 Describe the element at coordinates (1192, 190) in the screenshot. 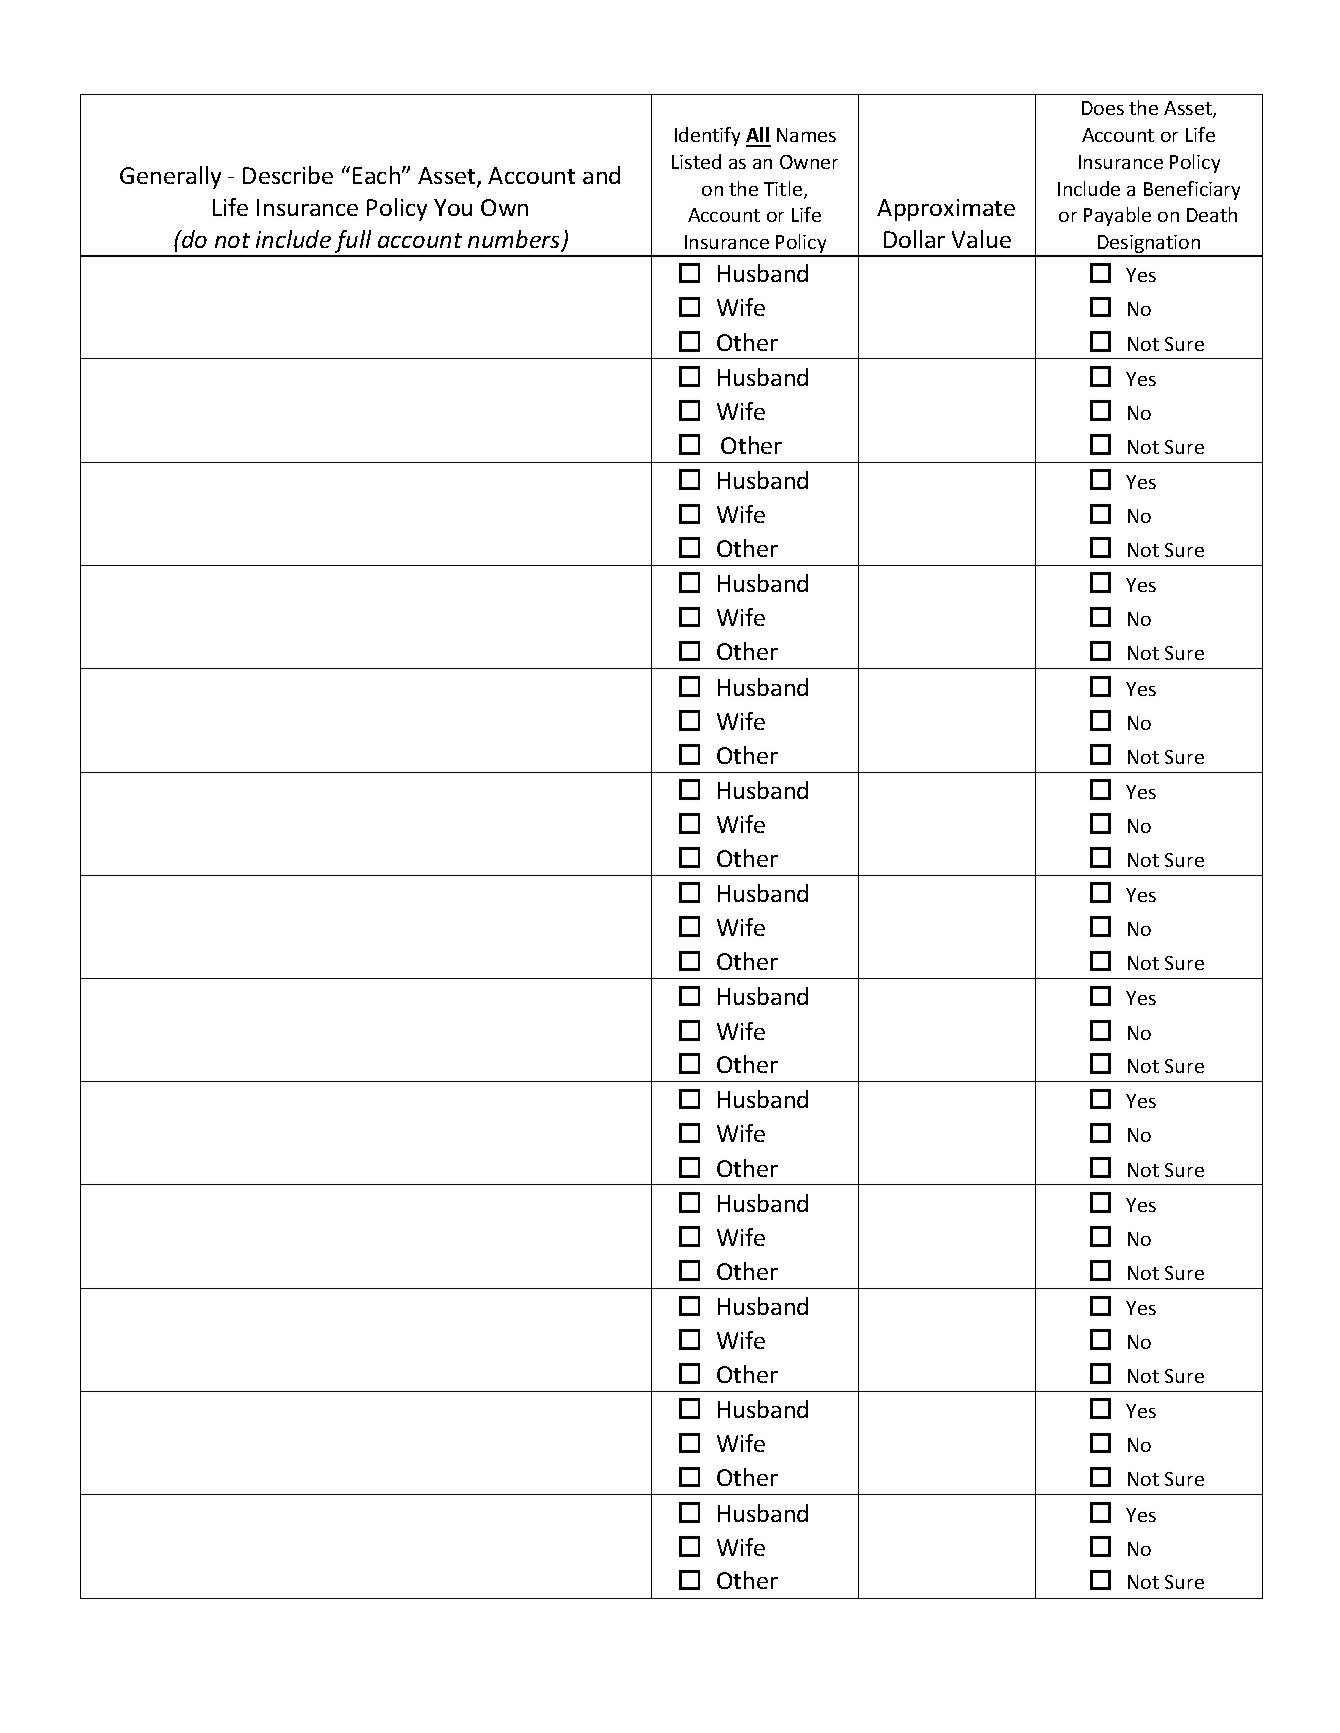

I see `Beneficiary` at that location.
